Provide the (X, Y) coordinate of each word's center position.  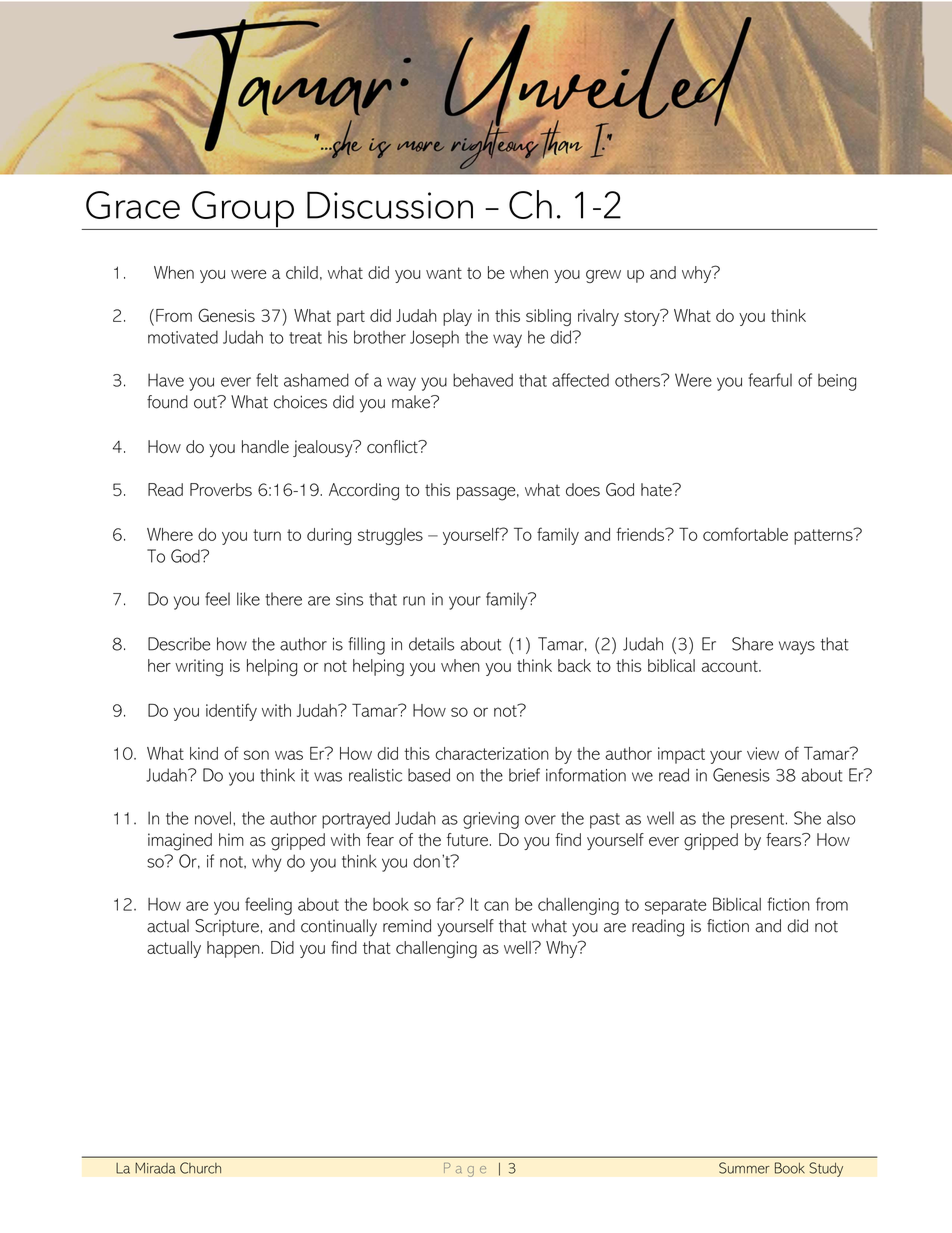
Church (200, 1168)
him (231, 839)
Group (243, 210)
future (467, 839)
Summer (744, 1168)
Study (826, 1169)
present (757, 821)
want (444, 273)
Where (170, 534)
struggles (390, 536)
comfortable (745, 534)
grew (603, 276)
